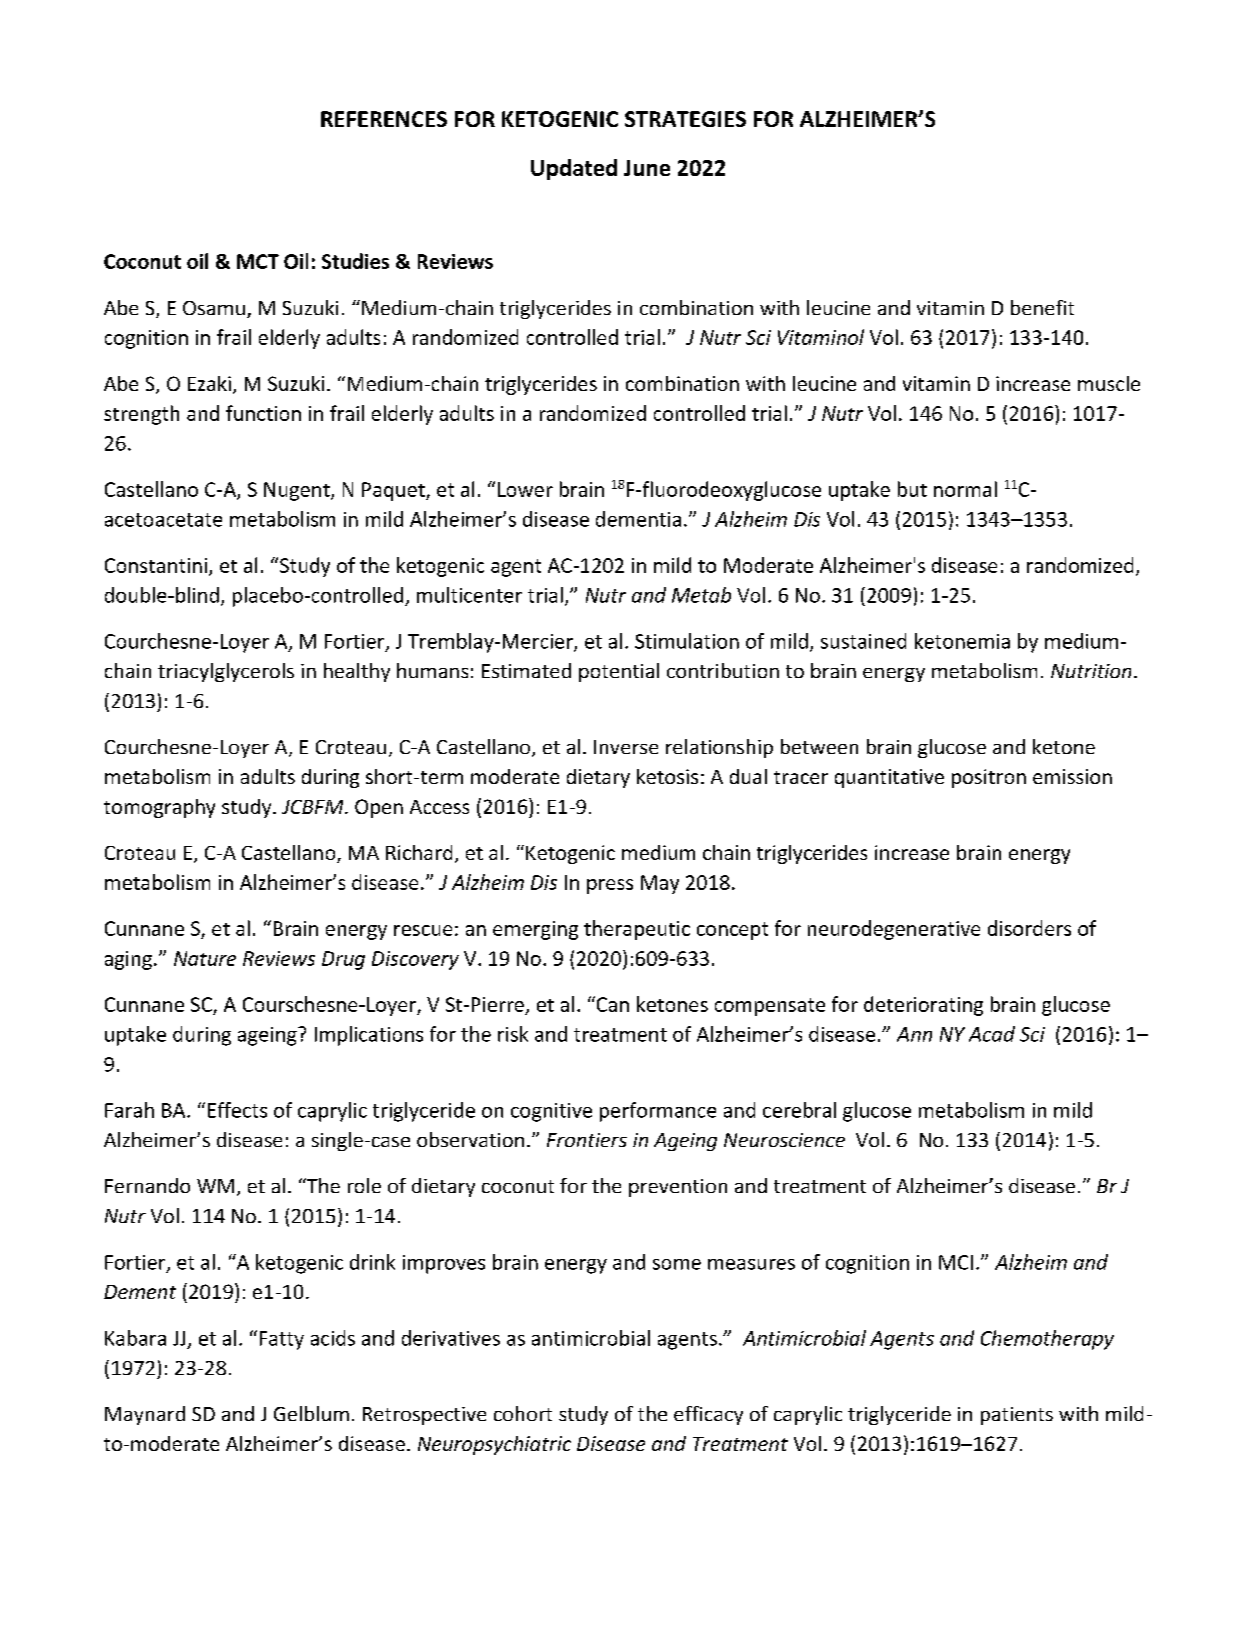 The height and width of the page is (1626, 1256). I want to click on Nature, so click(205, 958).
